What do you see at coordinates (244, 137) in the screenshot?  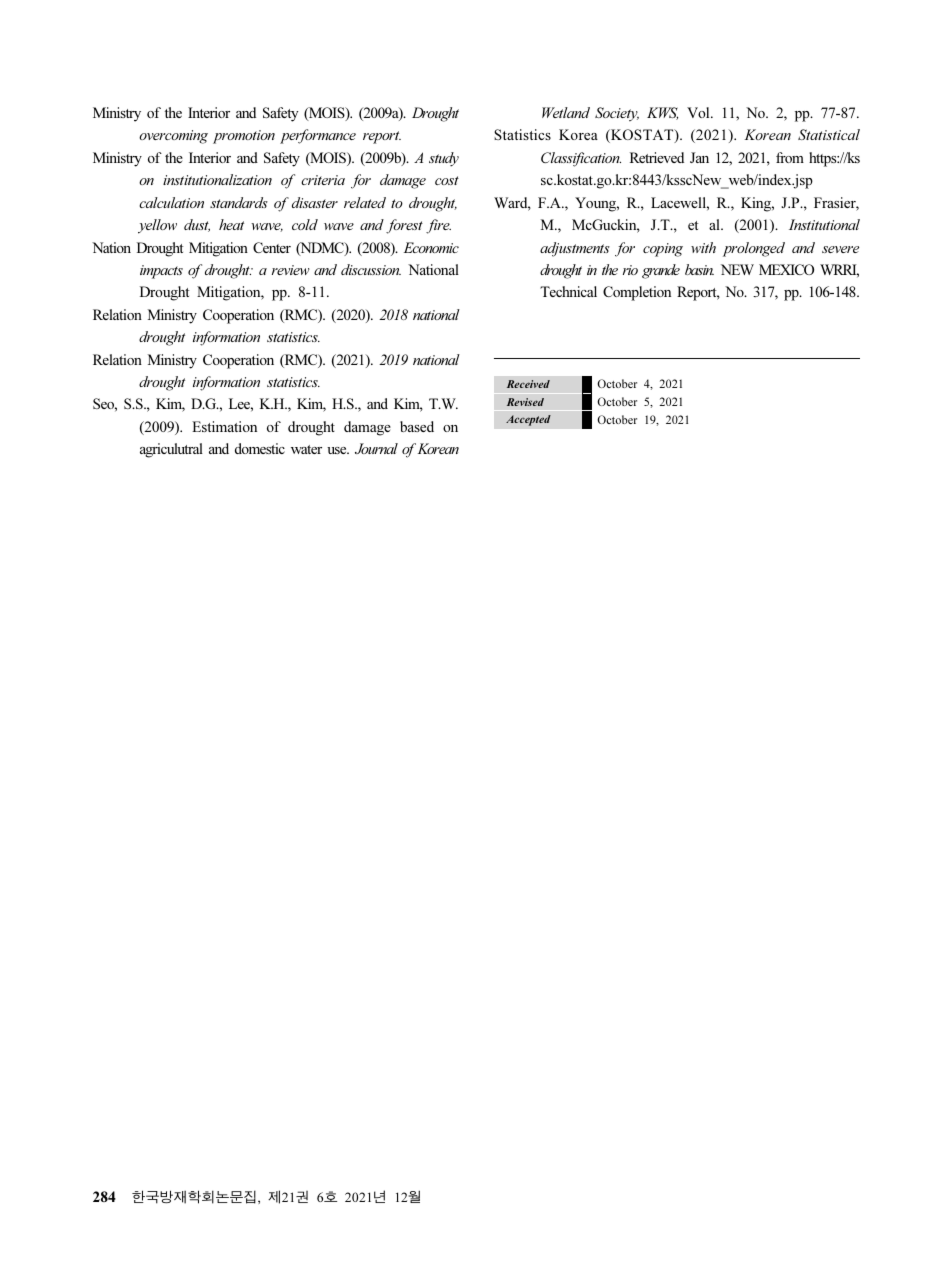 I see `promotion` at bounding box center [244, 137].
